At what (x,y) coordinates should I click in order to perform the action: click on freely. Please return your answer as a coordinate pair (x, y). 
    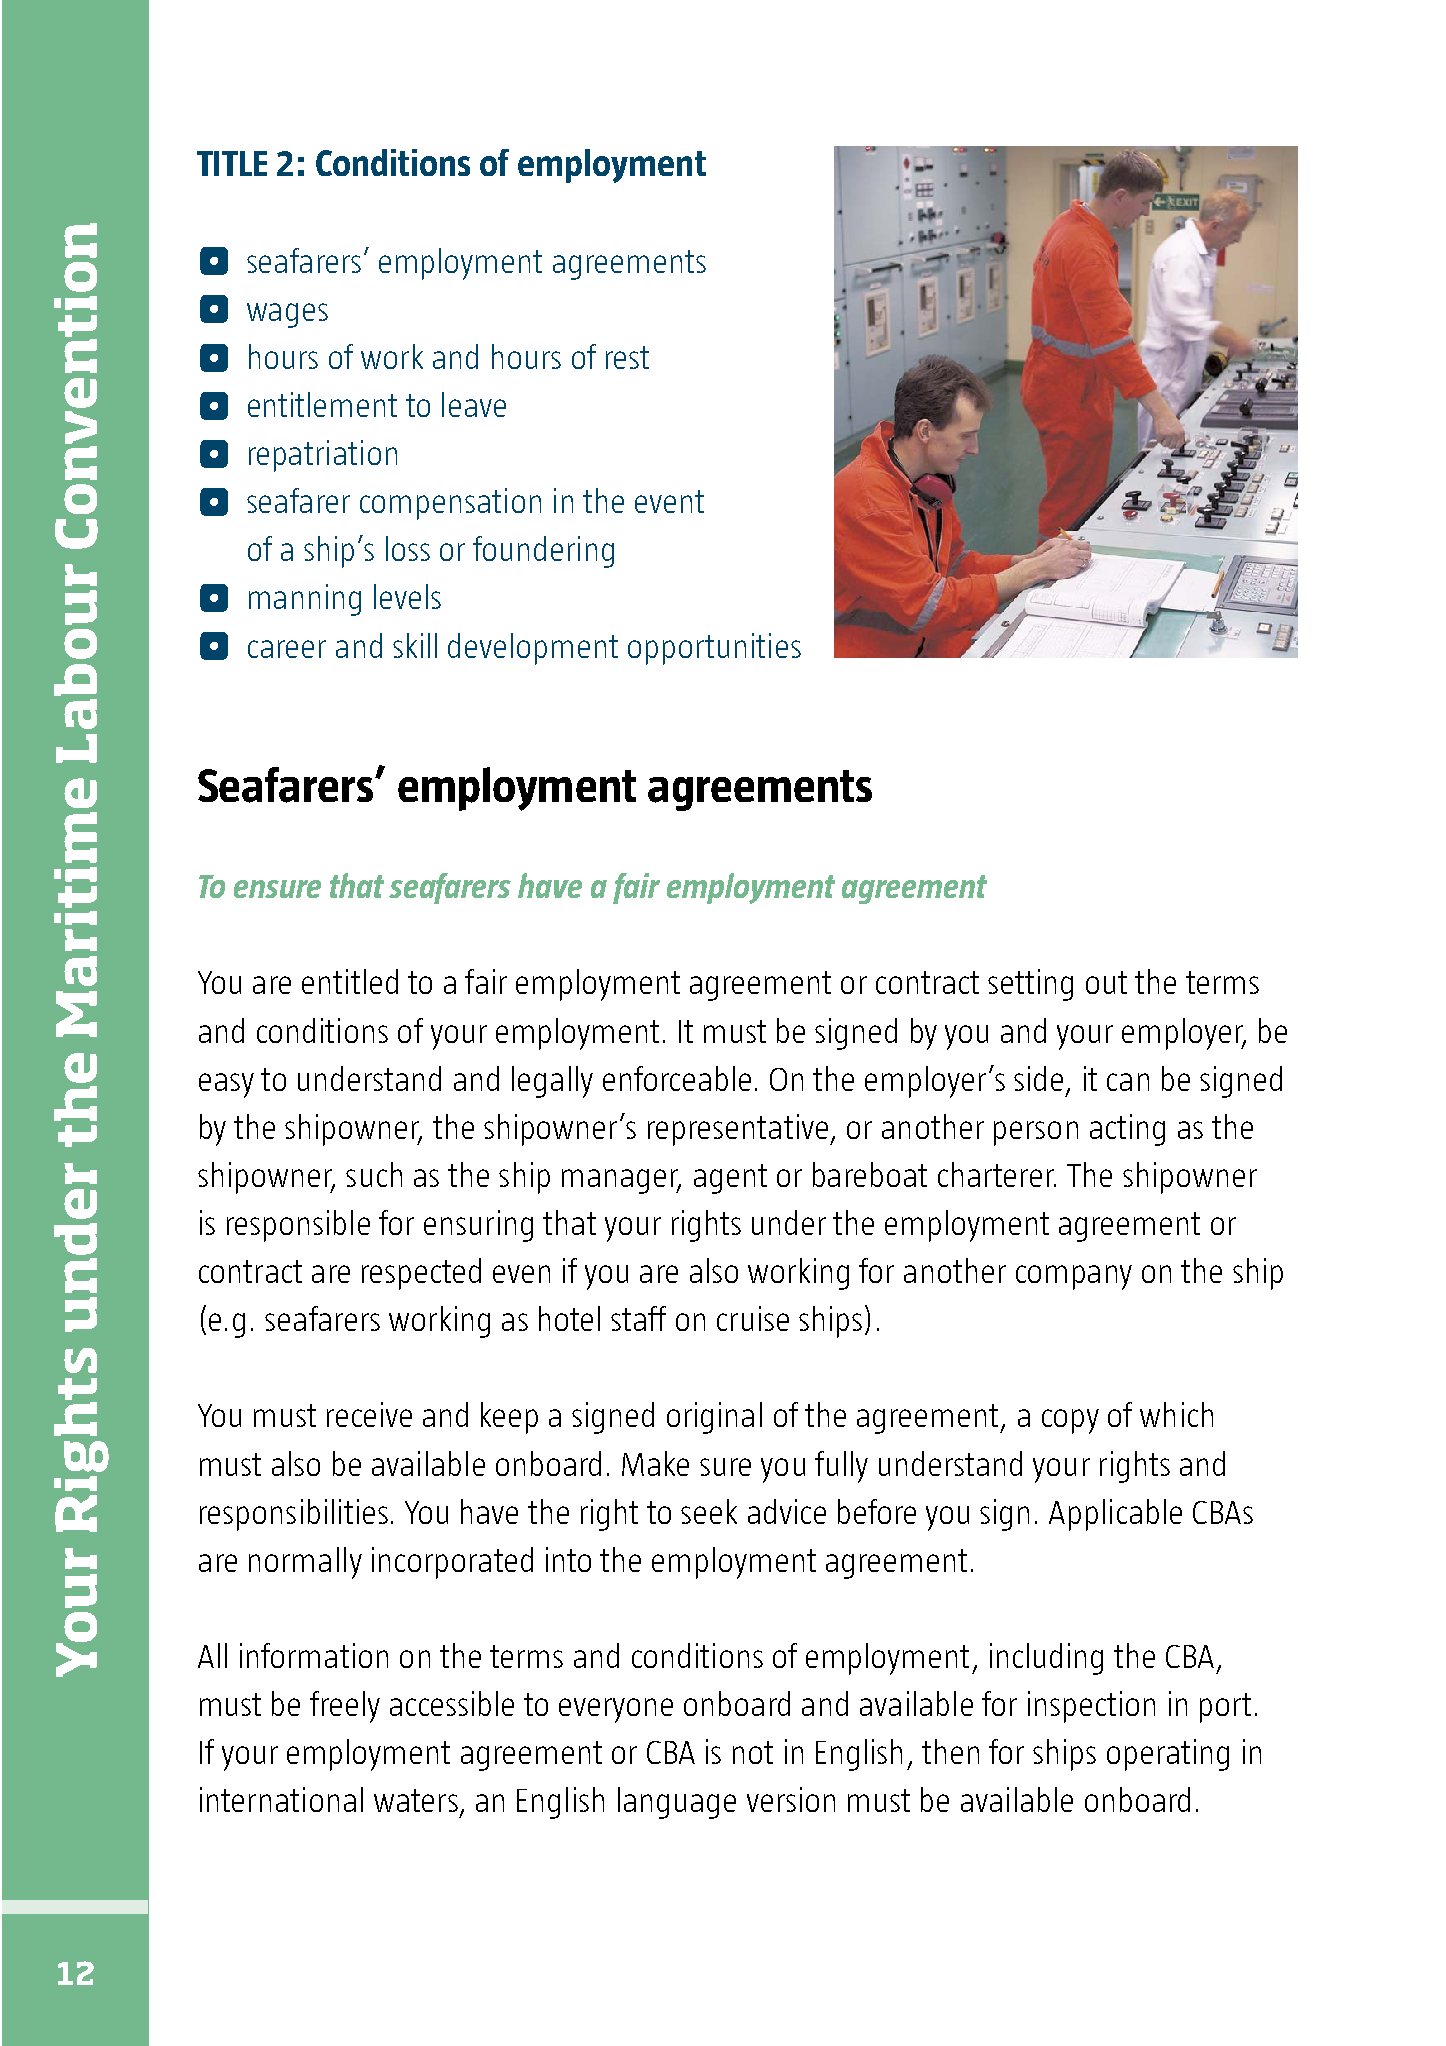
    Looking at the image, I should click on (345, 1707).
